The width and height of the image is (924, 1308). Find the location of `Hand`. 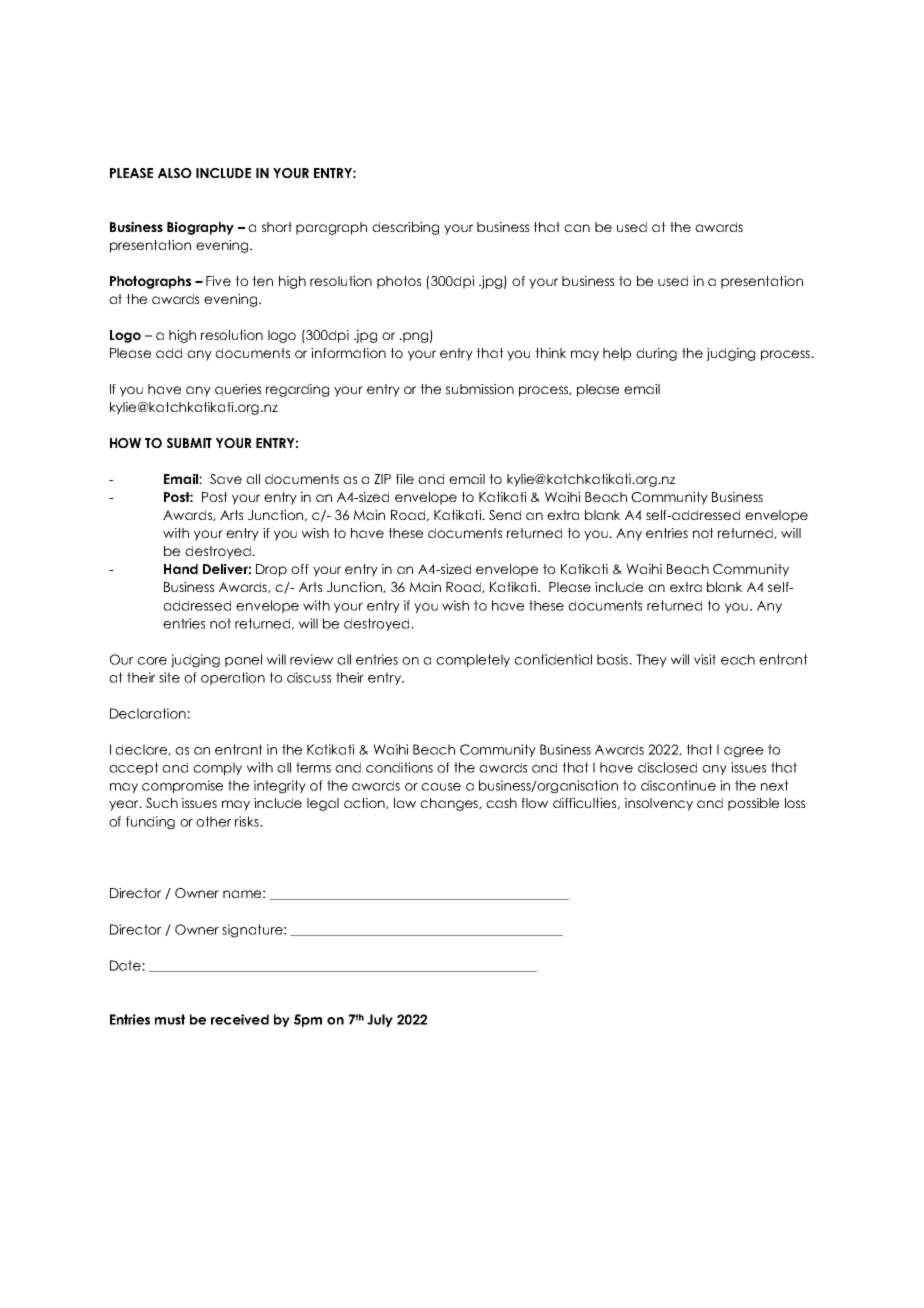

Hand is located at coordinates (181, 569).
